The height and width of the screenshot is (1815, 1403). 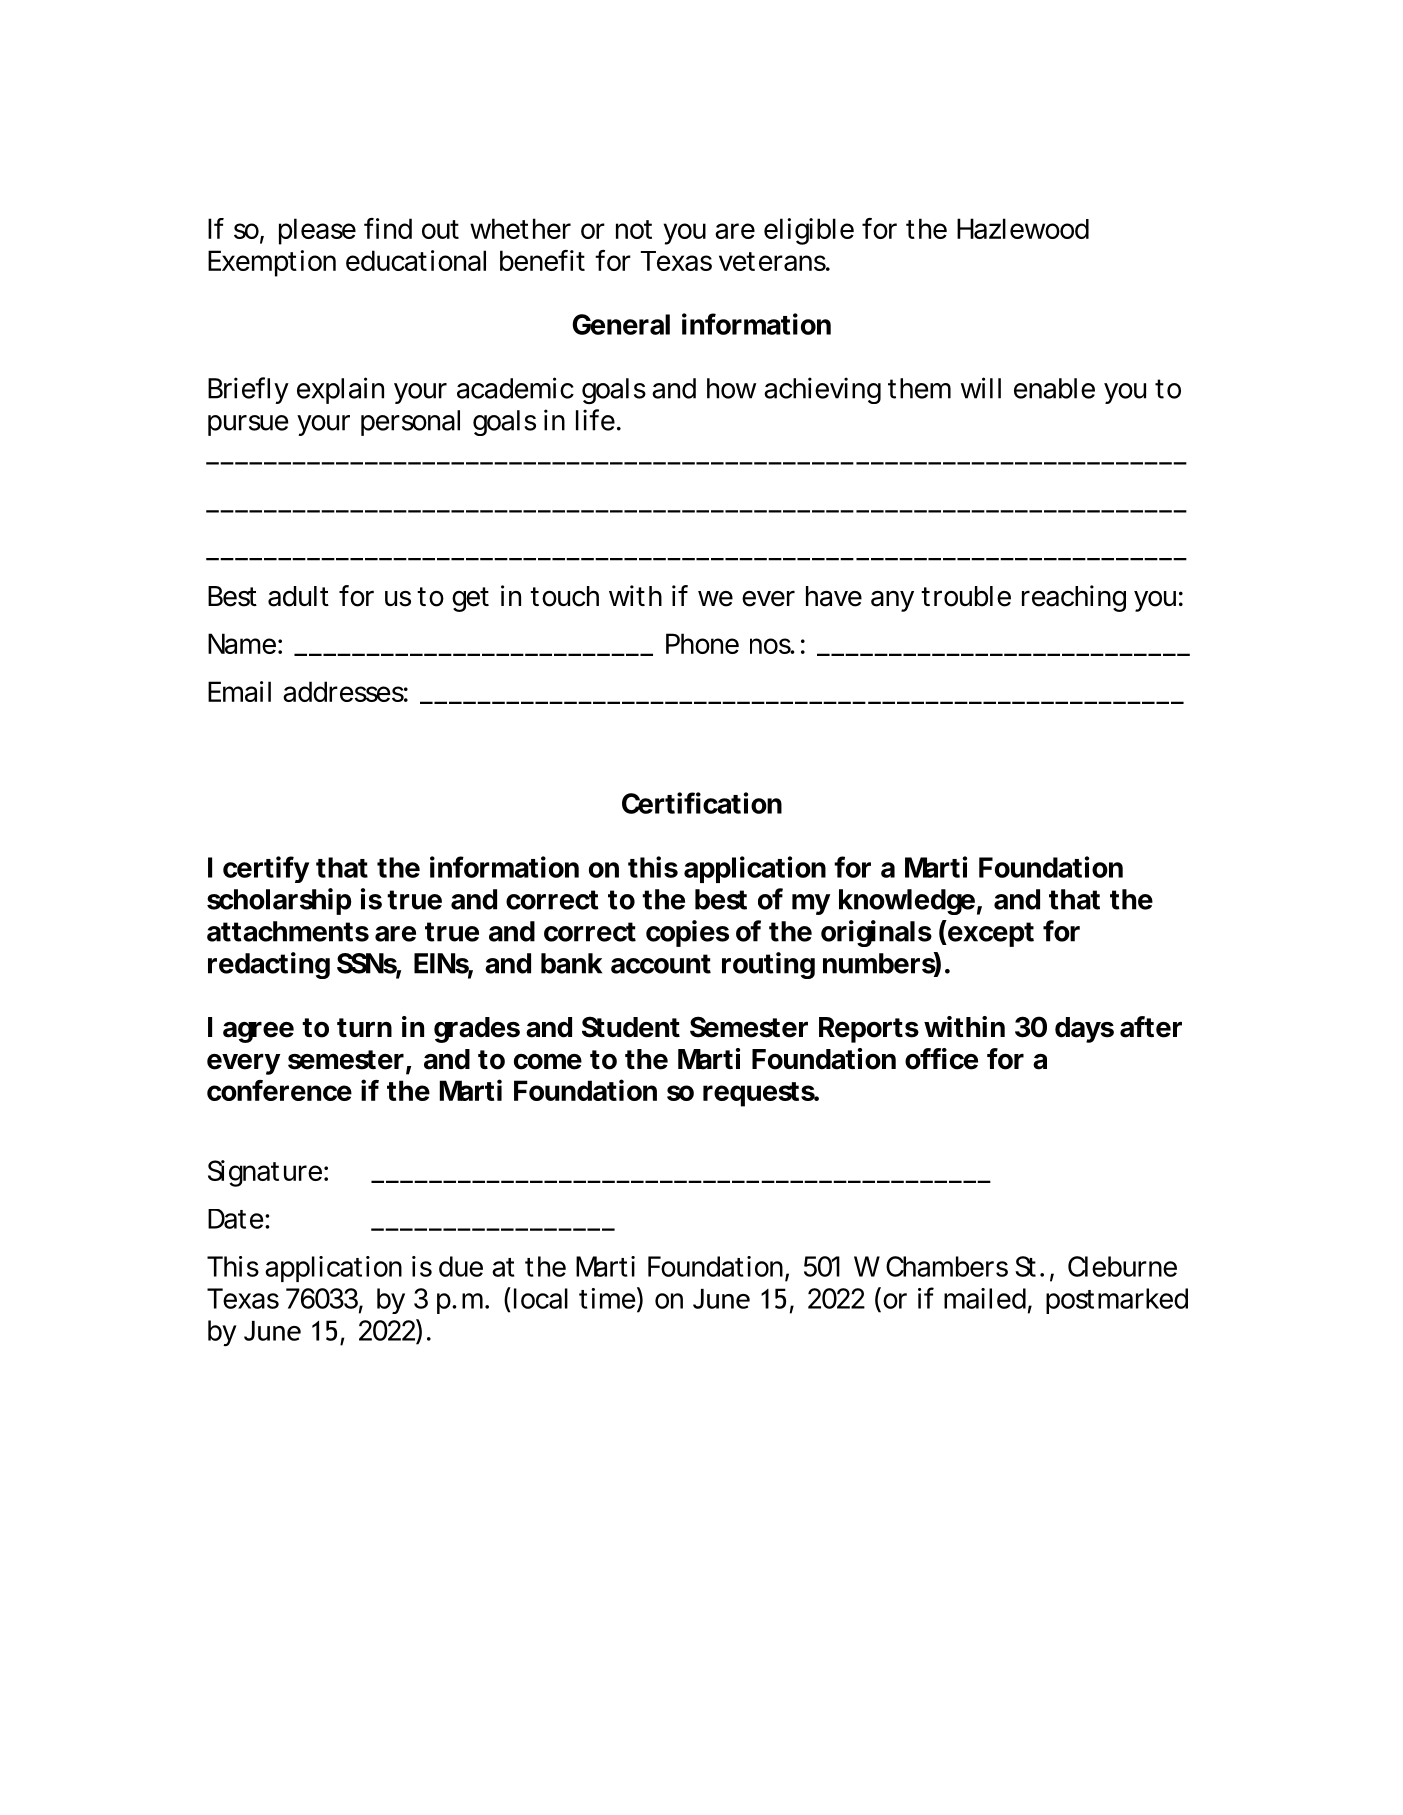 What do you see at coordinates (774, 261) in the screenshot?
I see `veterans` at bounding box center [774, 261].
